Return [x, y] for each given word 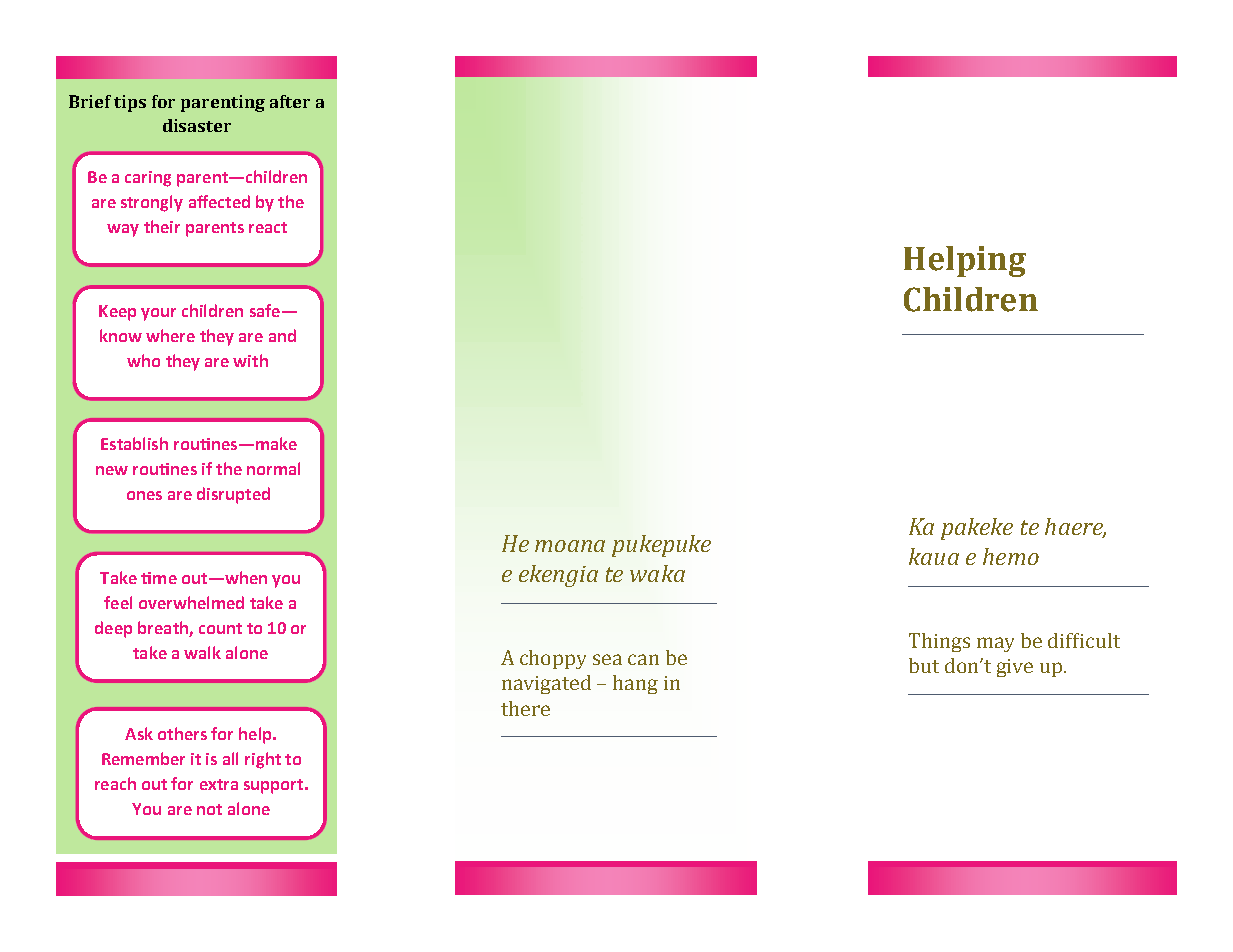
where [170, 335]
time [159, 578]
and [282, 335]
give [1015, 668]
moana [570, 546]
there [525, 708]
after [290, 101]
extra [219, 784]
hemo [1011, 556]
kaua [934, 556]
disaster [197, 125]
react [268, 227]
